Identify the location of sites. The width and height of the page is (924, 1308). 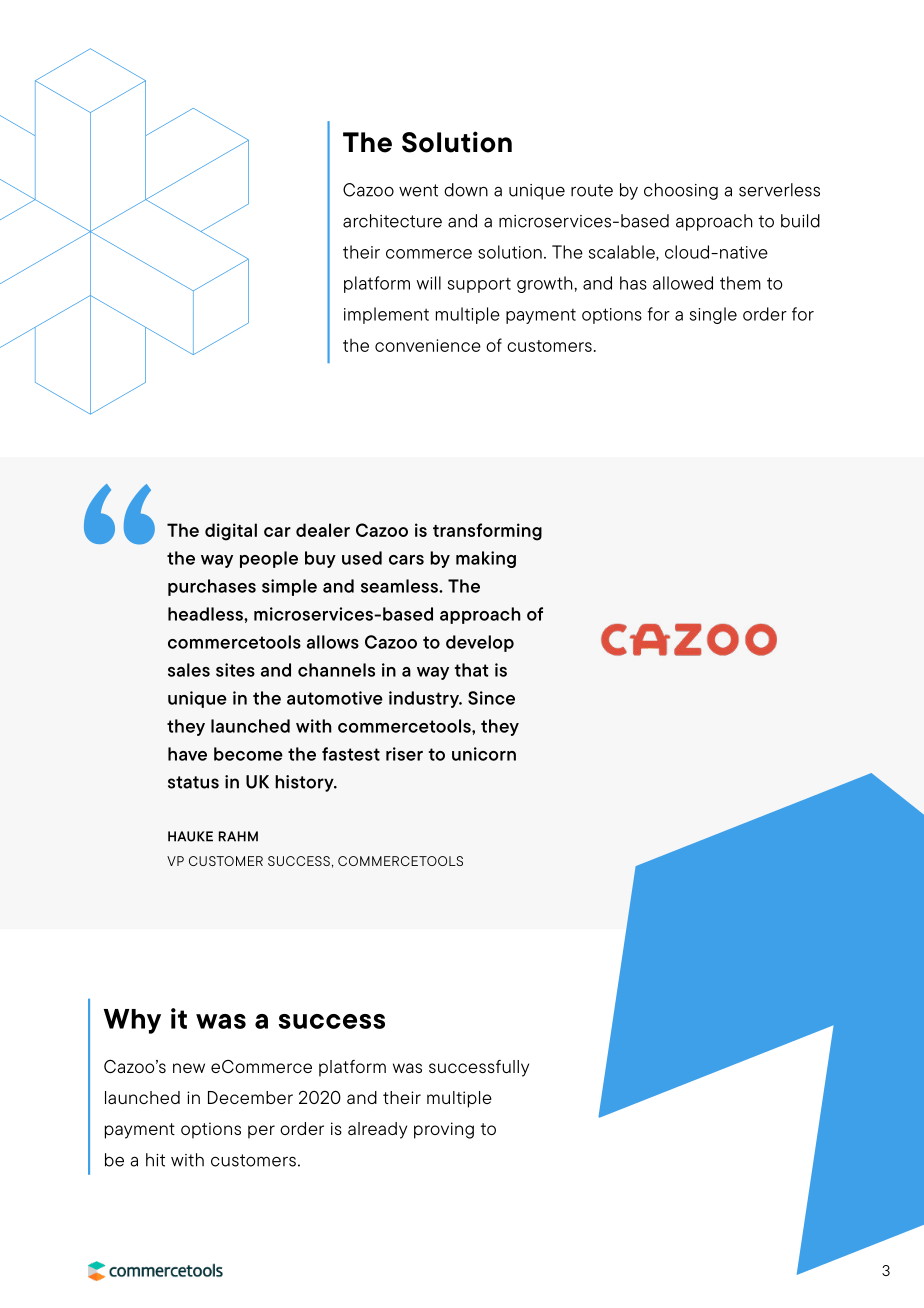
(235, 670).
